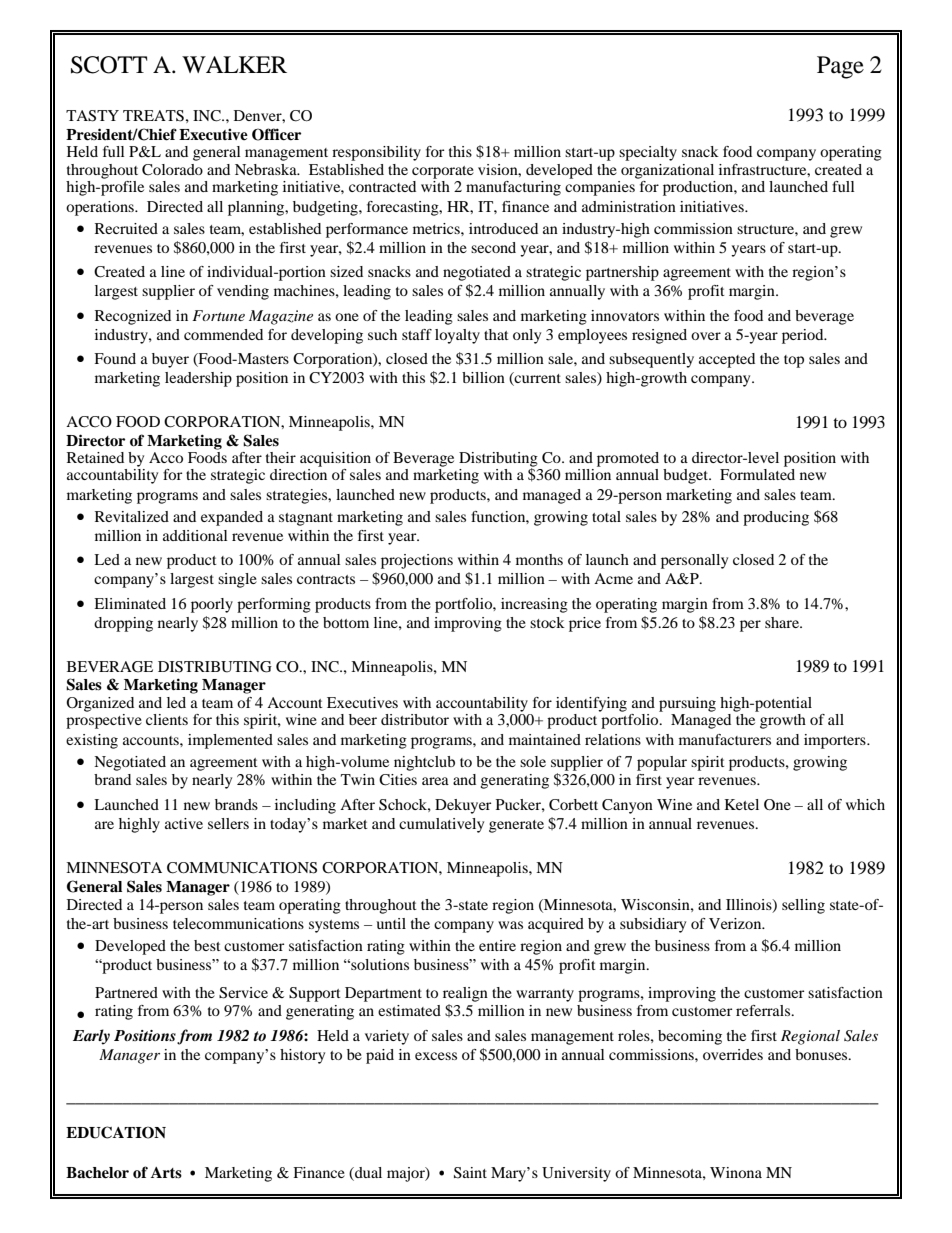  What do you see at coordinates (496, 334) in the screenshot?
I see `that` at bounding box center [496, 334].
